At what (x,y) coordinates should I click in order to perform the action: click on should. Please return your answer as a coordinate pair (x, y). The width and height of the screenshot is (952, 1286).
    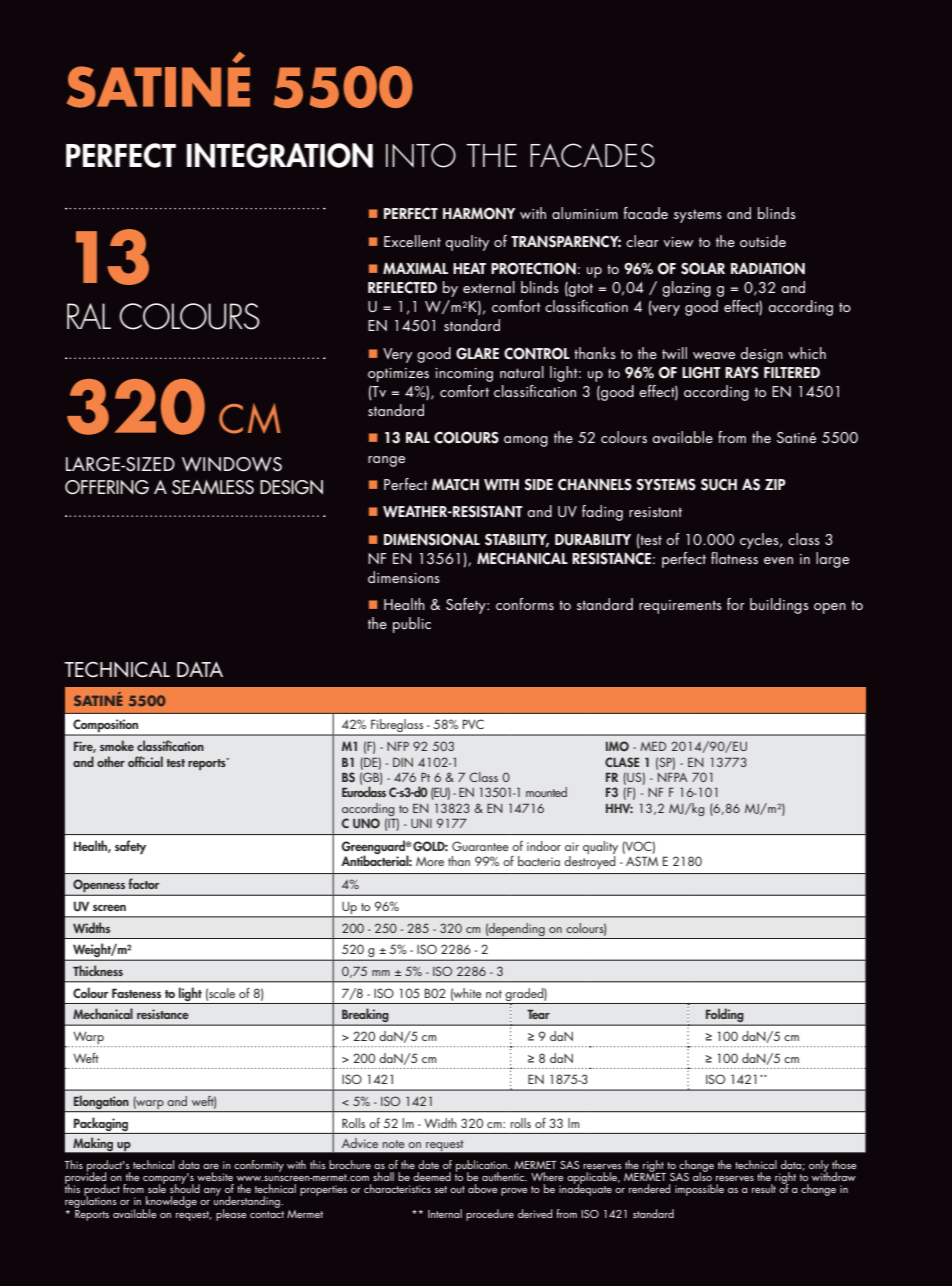
    Looking at the image, I should click on (185, 1187).
